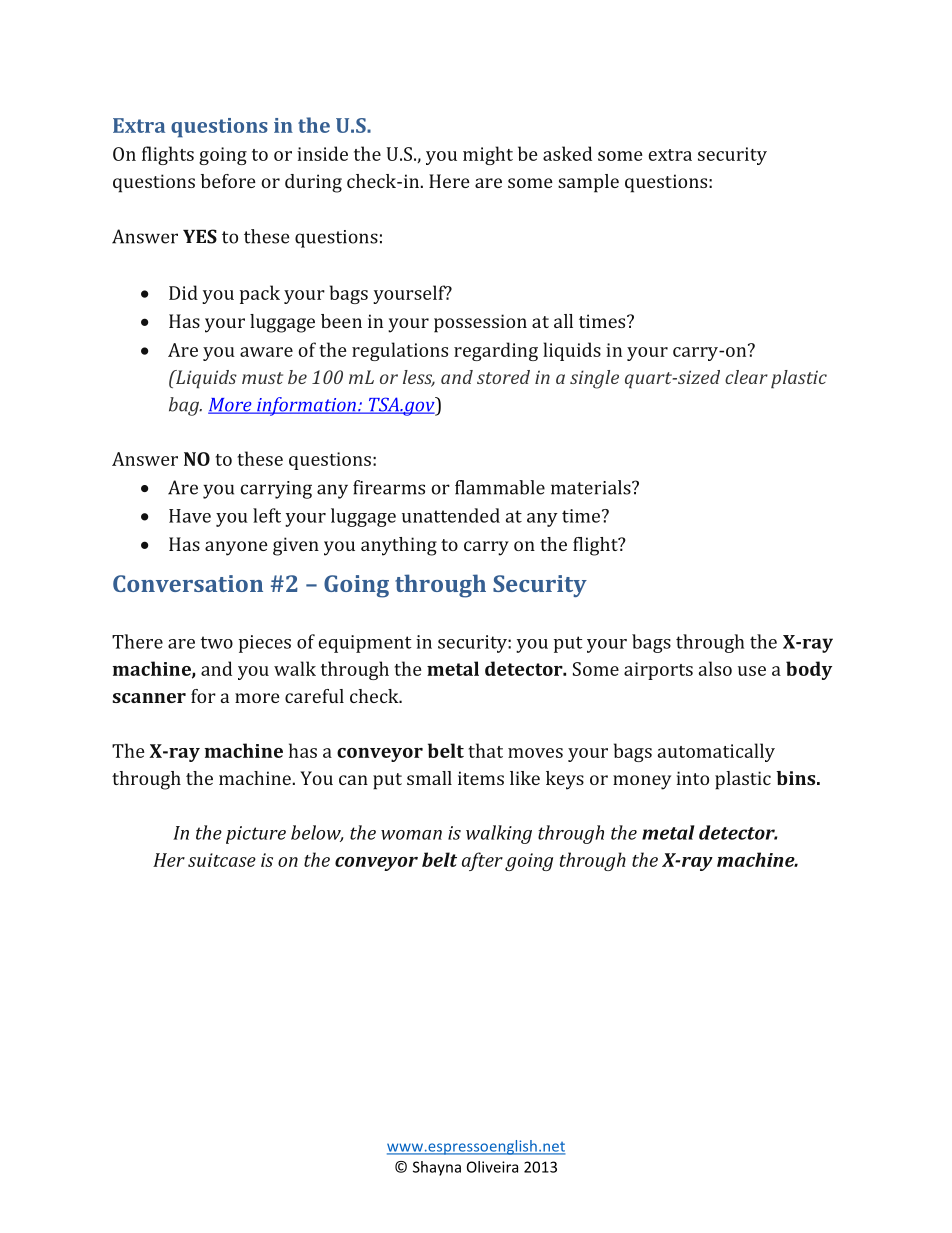  I want to click on after, so click(482, 861).
